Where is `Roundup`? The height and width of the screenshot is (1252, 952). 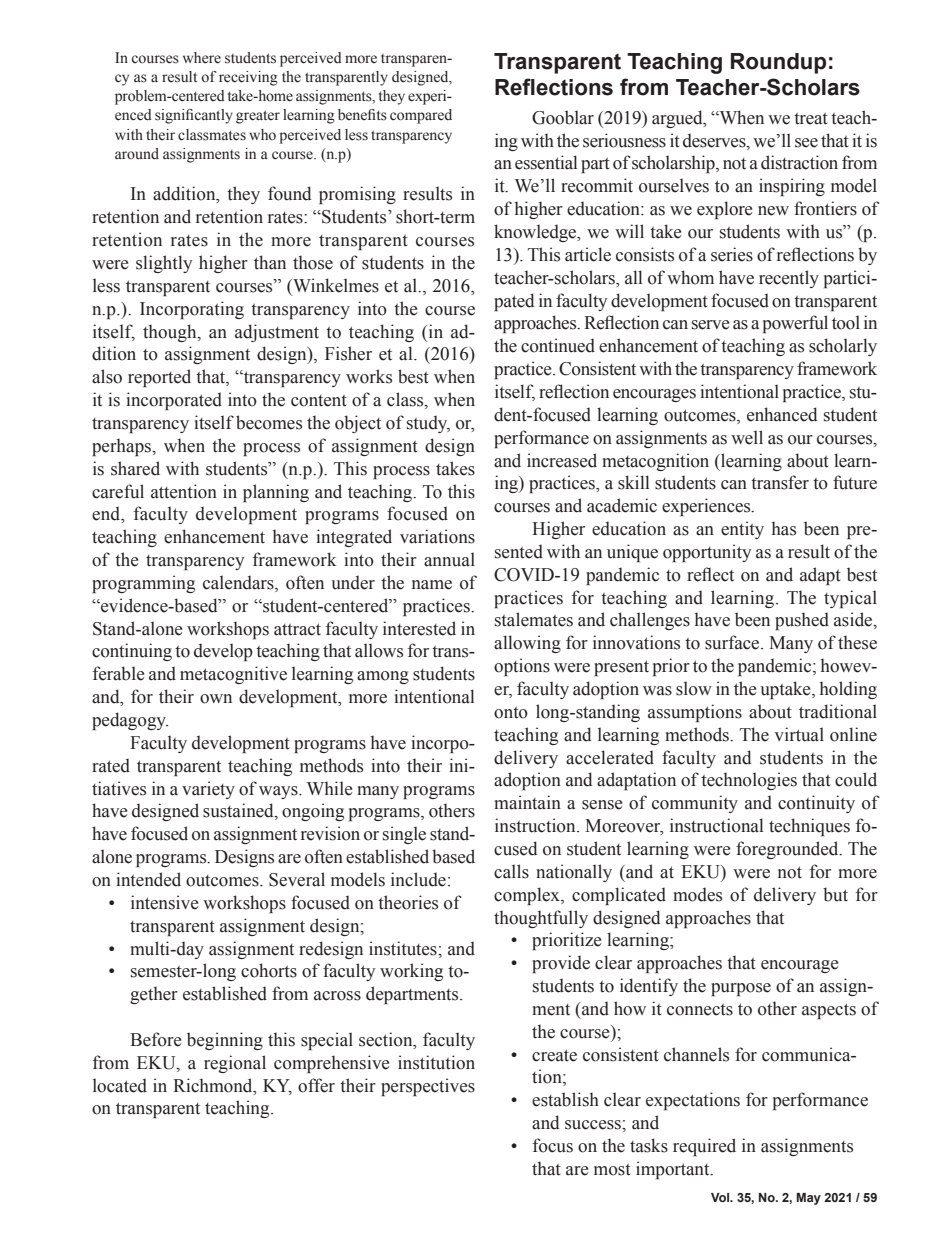 Roundup is located at coordinates (778, 63).
